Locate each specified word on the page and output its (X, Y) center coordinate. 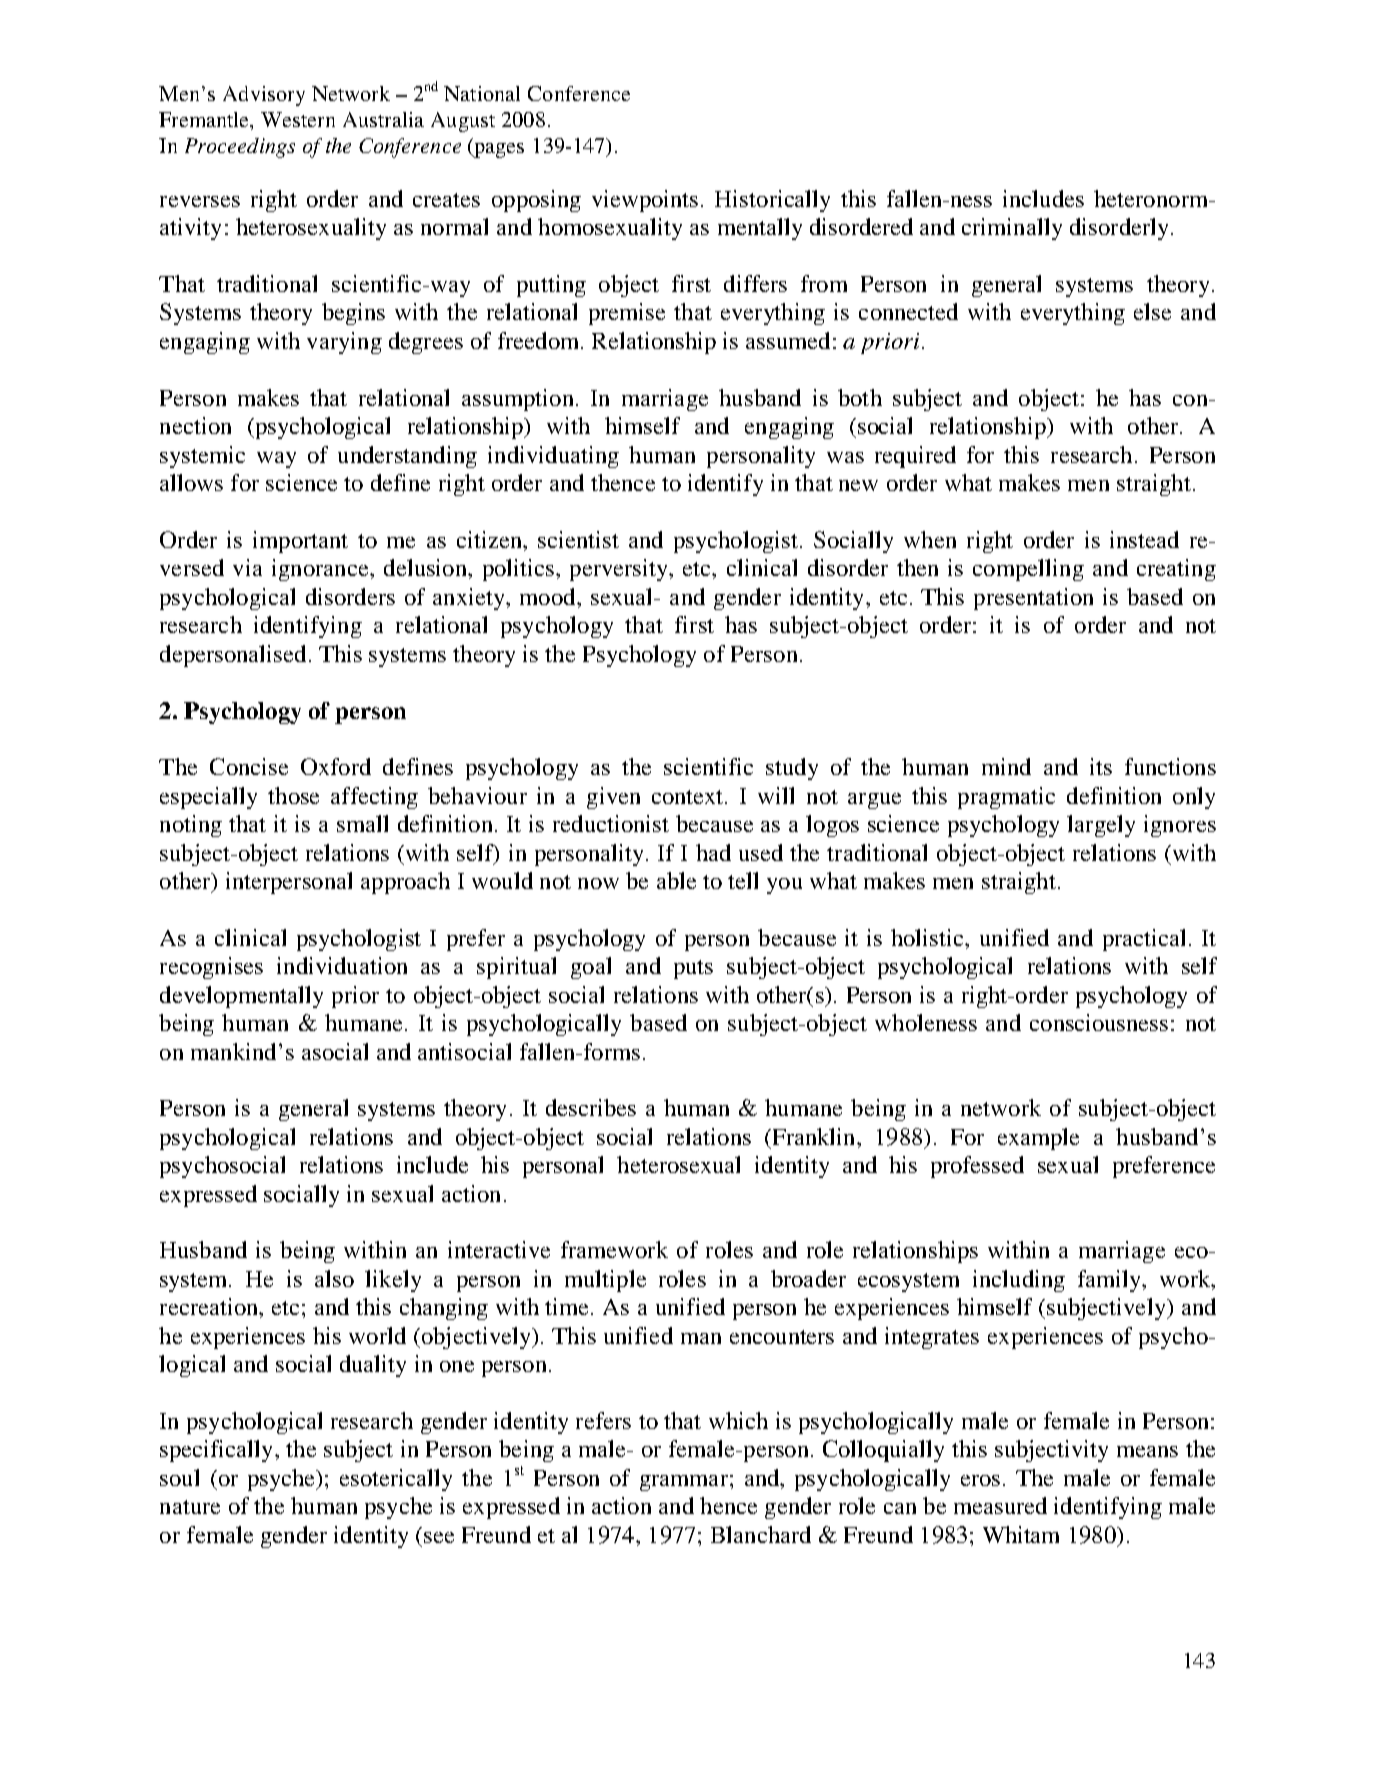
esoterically (396, 1480)
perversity (620, 570)
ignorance (321, 570)
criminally (1012, 229)
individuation (342, 965)
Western (298, 119)
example (1038, 1139)
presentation (1033, 599)
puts (693, 969)
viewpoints (645, 201)
